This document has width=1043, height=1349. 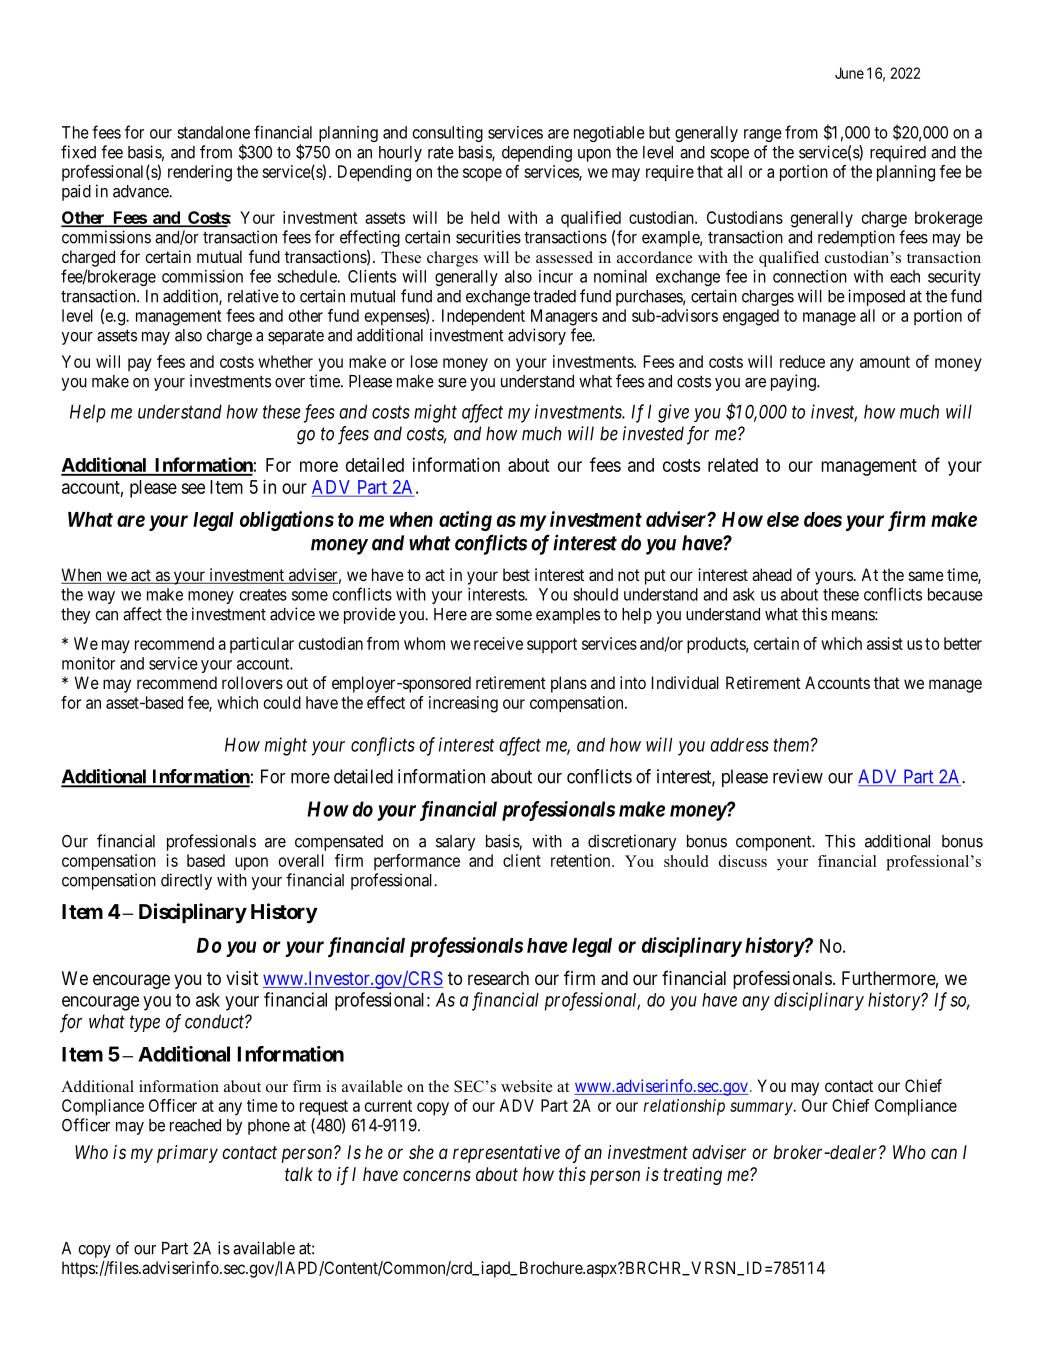 I want to click on summary, so click(x=762, y=1109).
